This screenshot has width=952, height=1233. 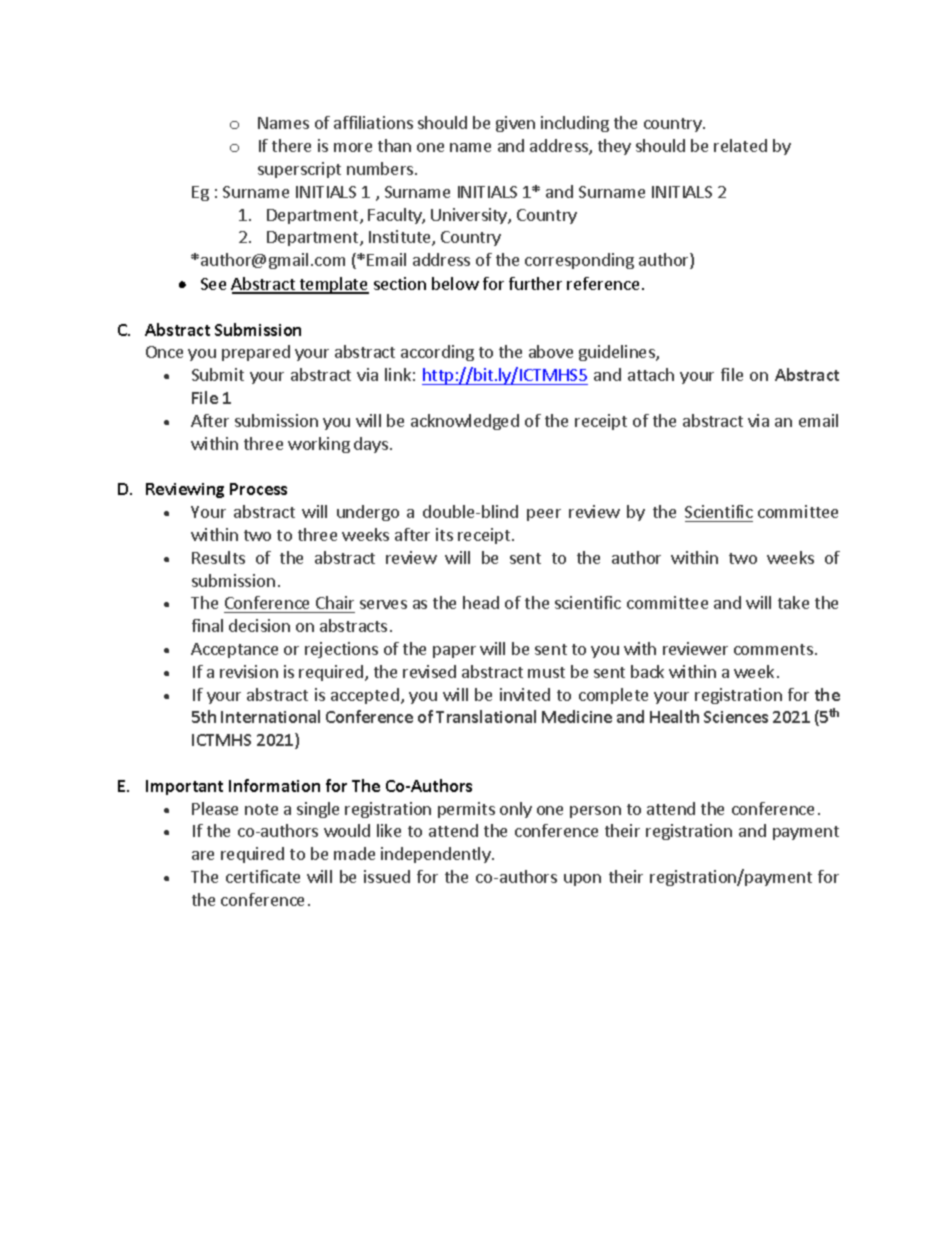 I want to click on certificate, so click(x=263, y=876).
